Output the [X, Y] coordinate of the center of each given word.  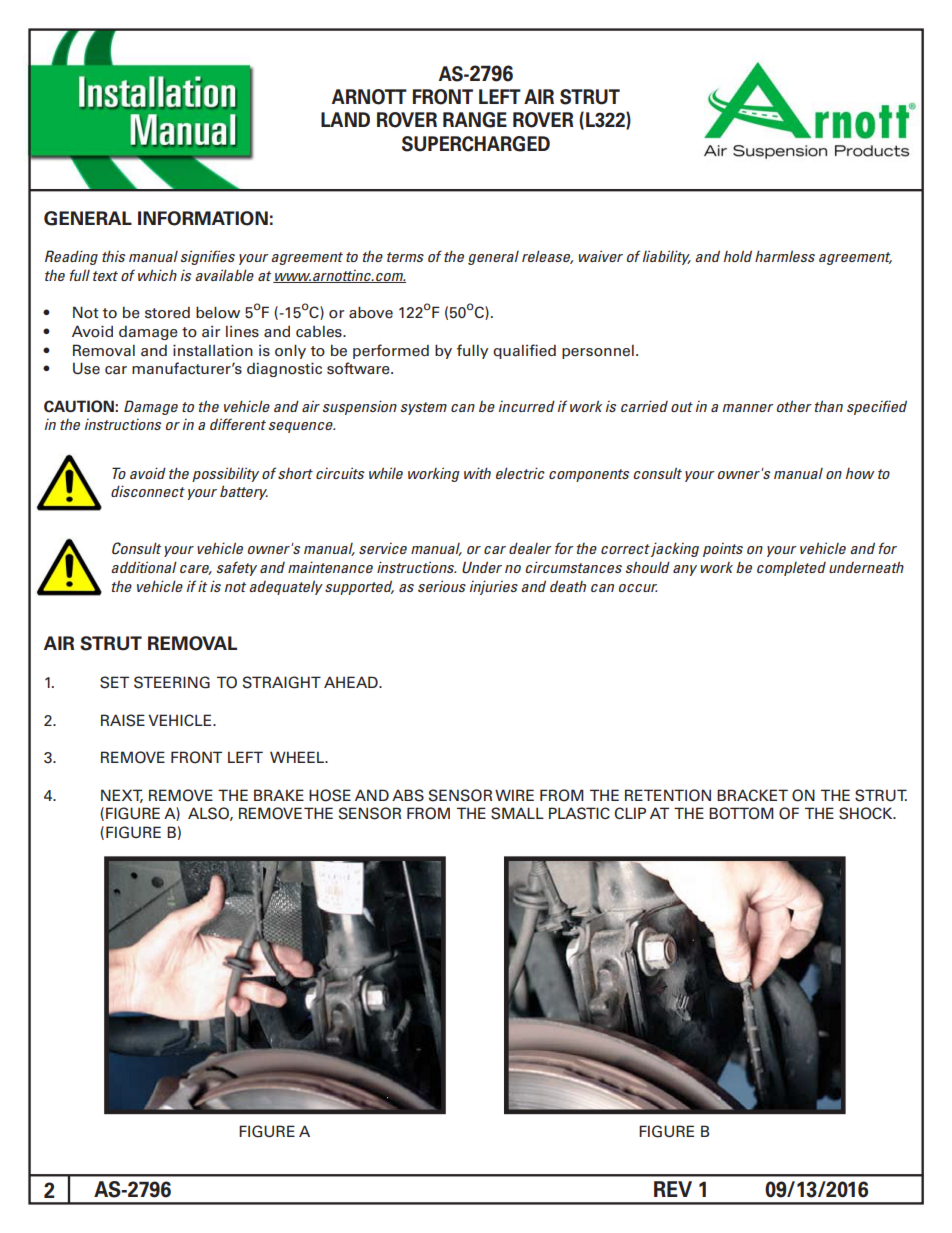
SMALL [517, 813]
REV [673, 1189]
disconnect [148, 491]
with [477, 473]
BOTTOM [741, 813]
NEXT [122, 796]
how [860, 473]
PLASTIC [579, 813]
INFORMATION [203, 218]
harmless [785, 256]
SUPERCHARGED [476, 144]
